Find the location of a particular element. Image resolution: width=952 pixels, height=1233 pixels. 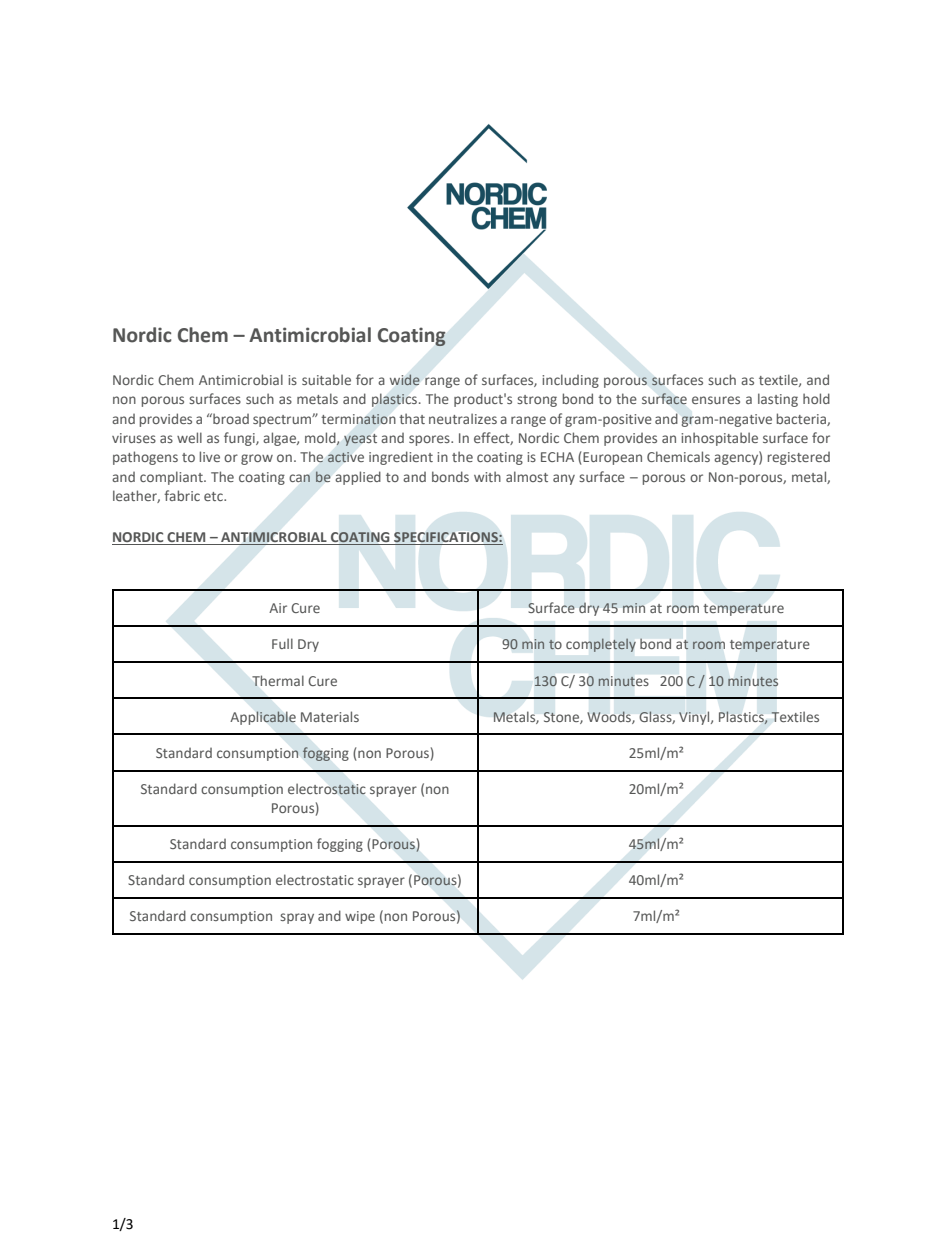

neutralizes is located at coordinates (463, 418).
